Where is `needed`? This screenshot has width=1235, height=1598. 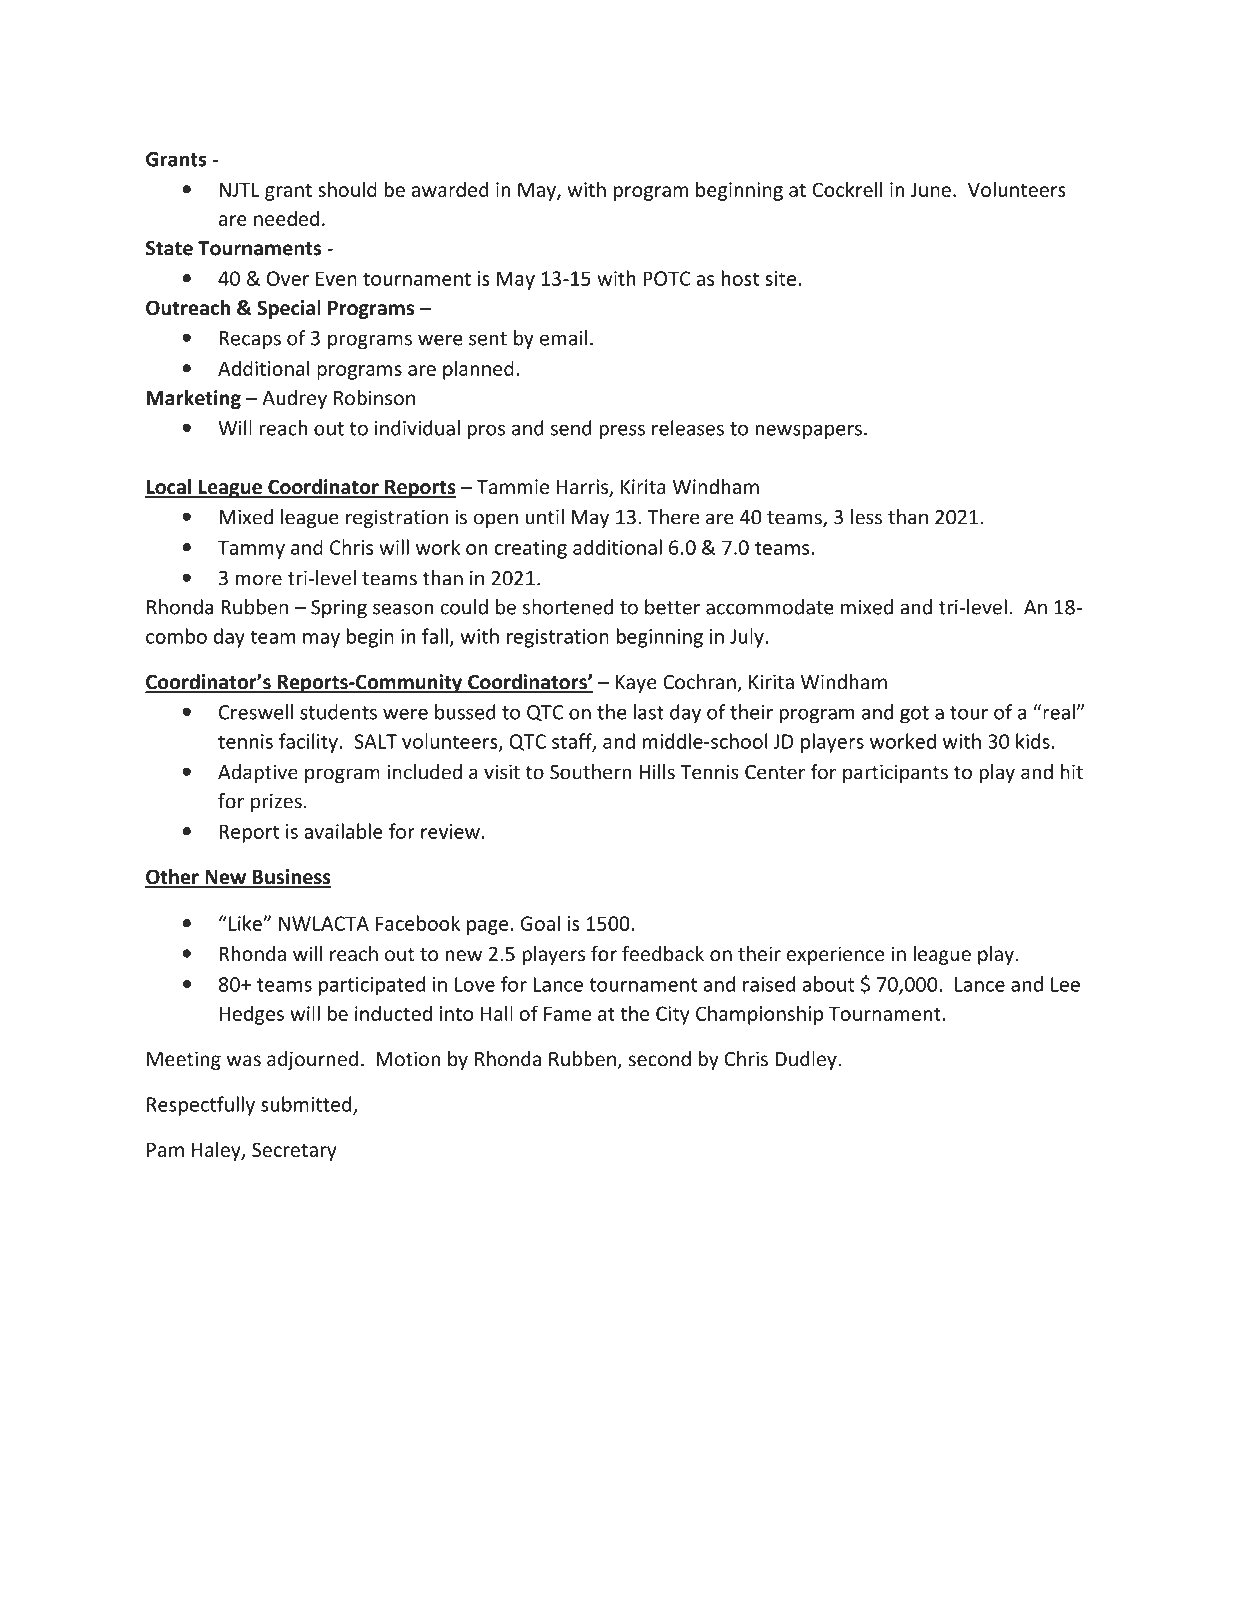
needed is located at coordinates (286, 218).
